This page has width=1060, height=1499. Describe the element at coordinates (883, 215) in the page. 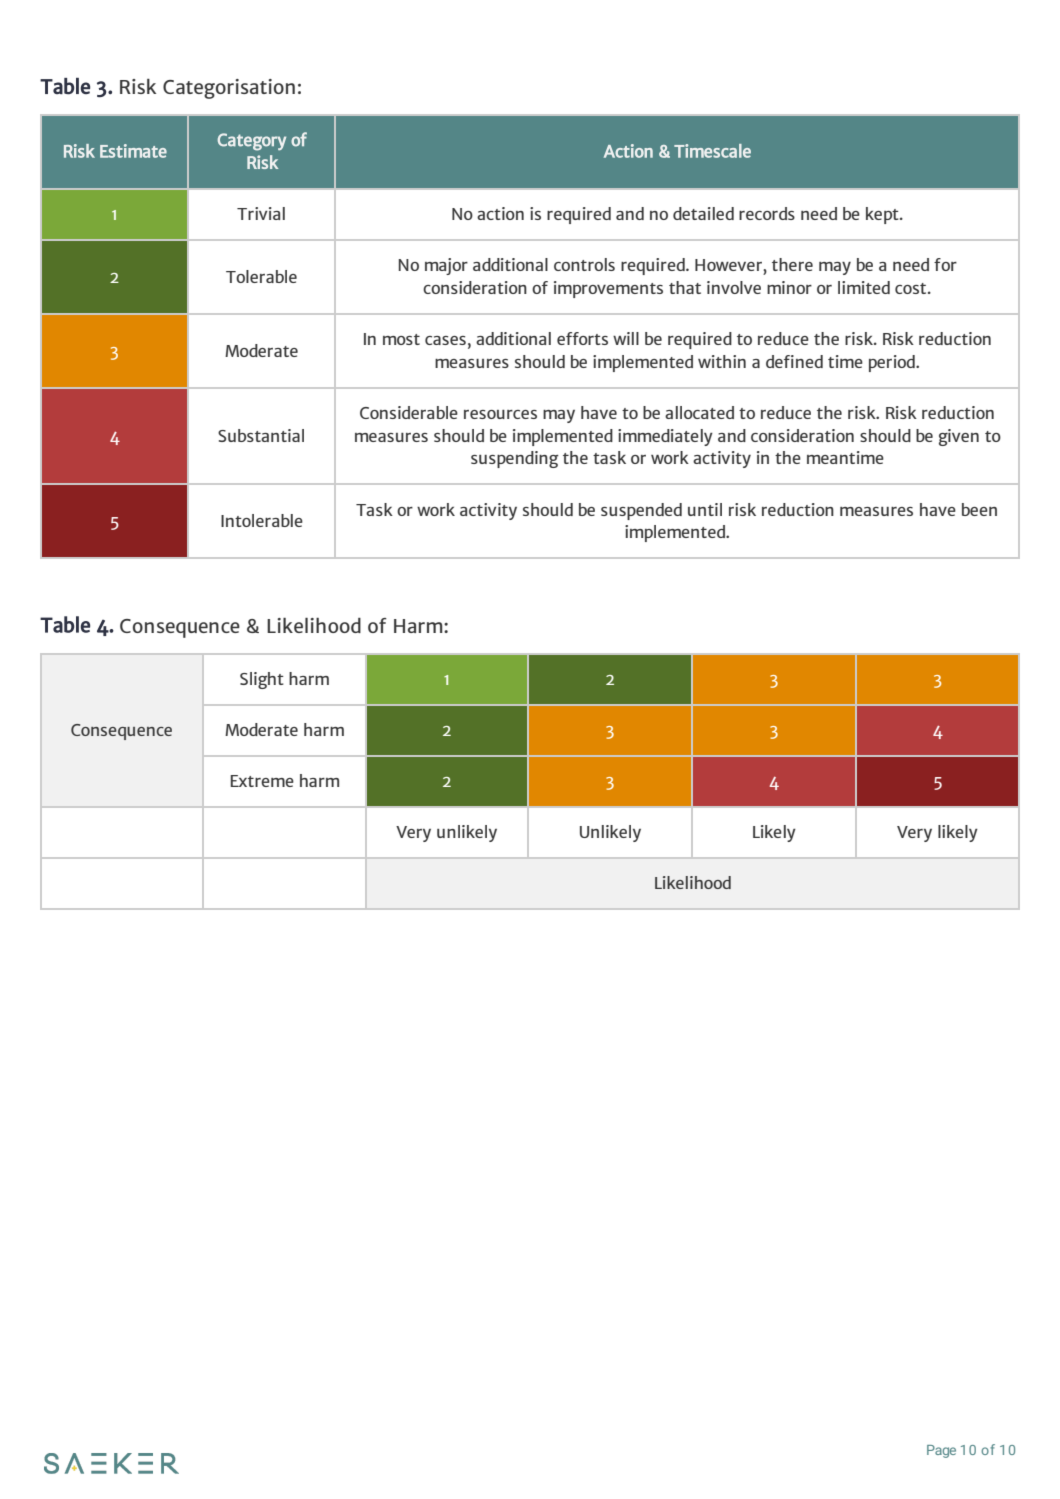

I see `kept` at that location.
